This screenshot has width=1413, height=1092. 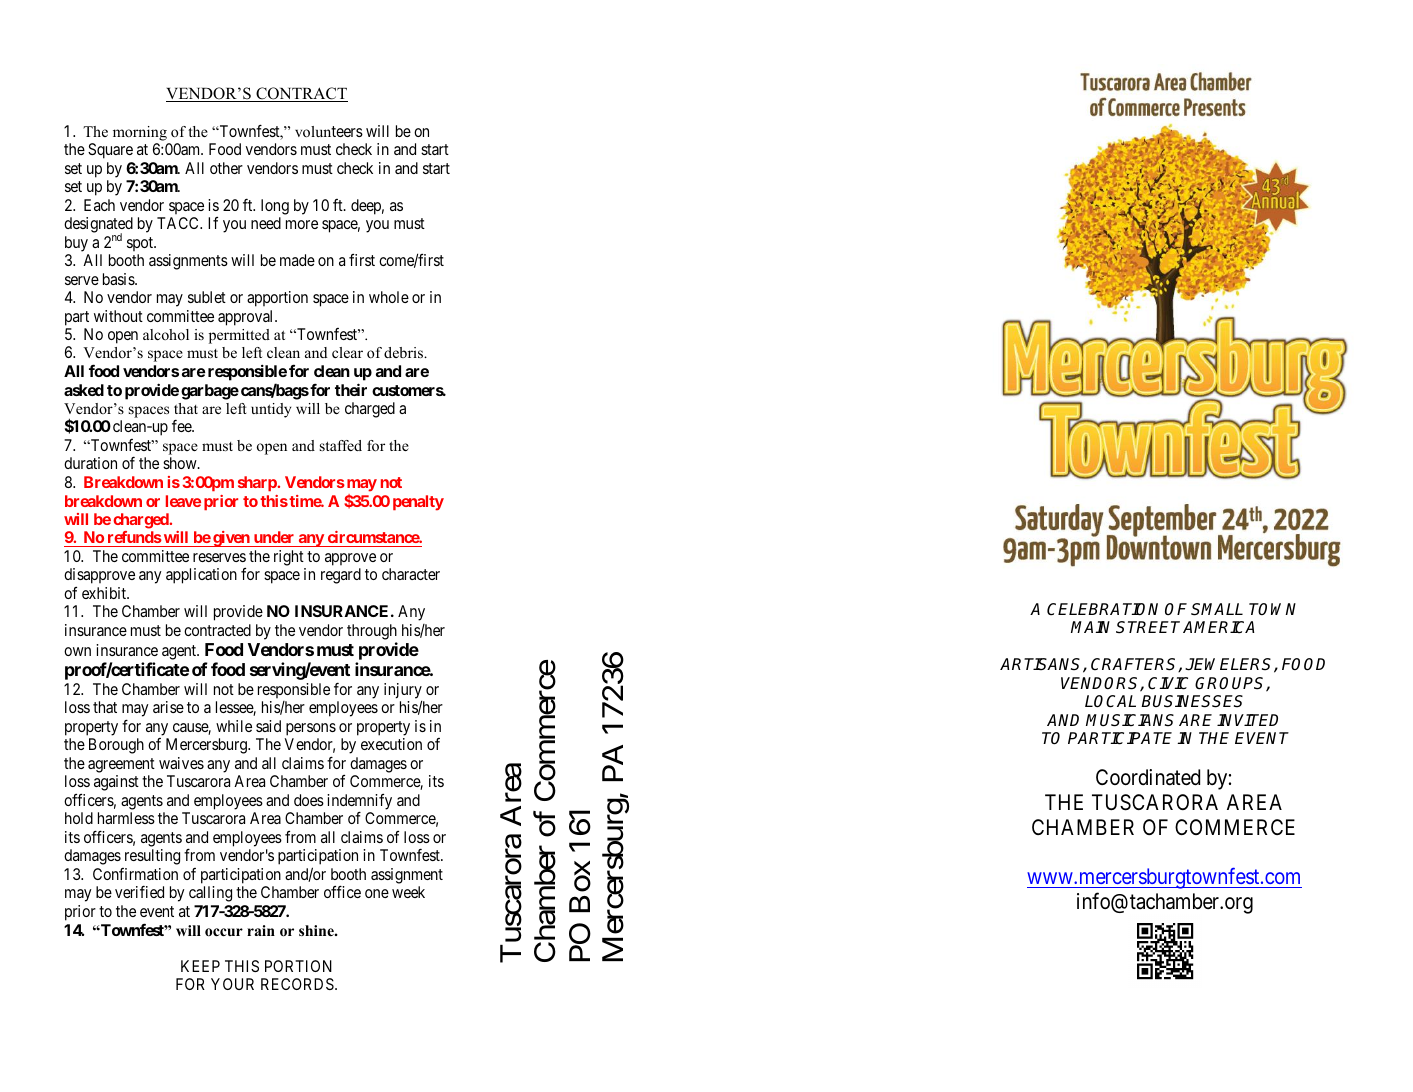 I want to click on application, so click(x=201, y=576).
